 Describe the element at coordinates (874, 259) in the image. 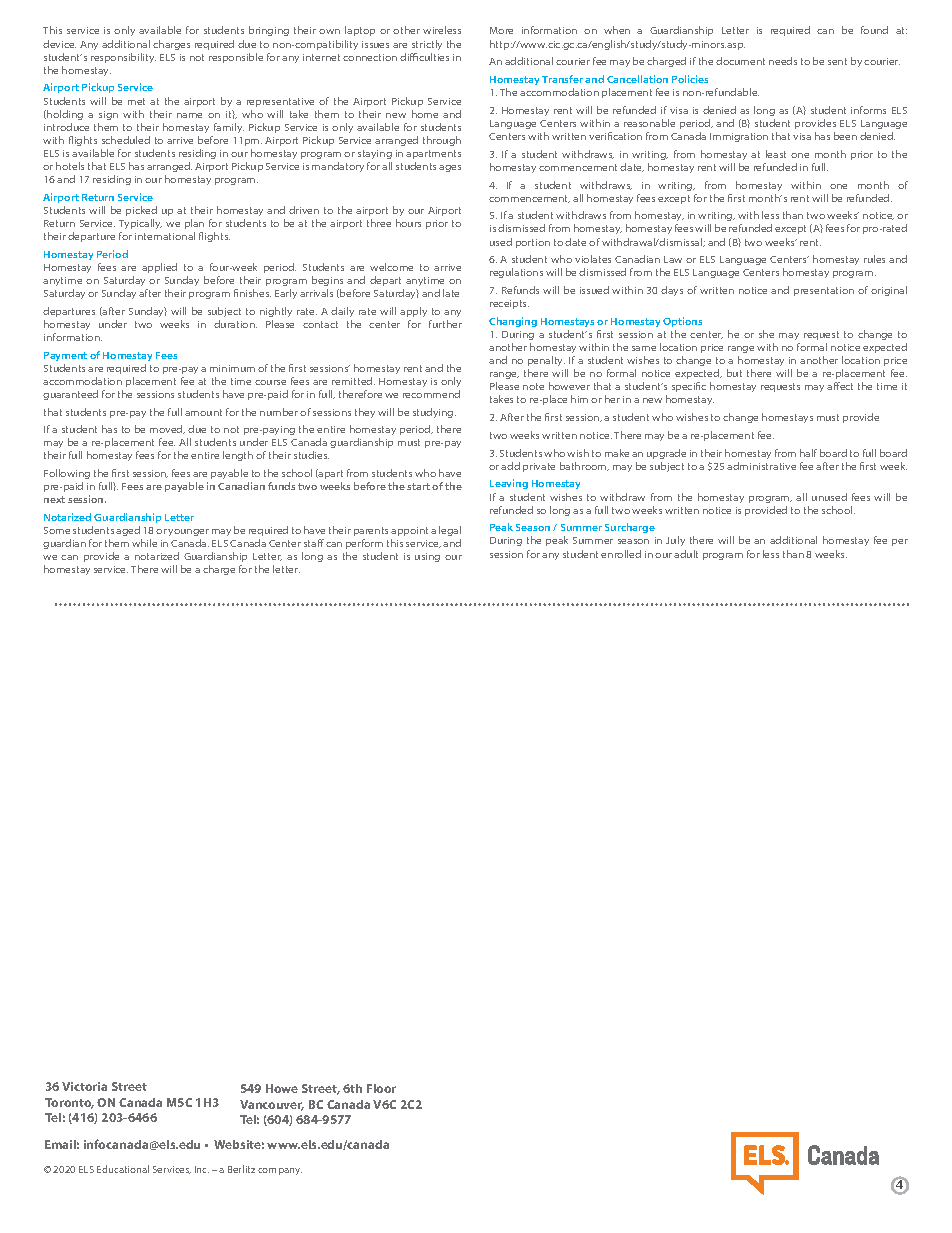

I see `rules` at that location.
